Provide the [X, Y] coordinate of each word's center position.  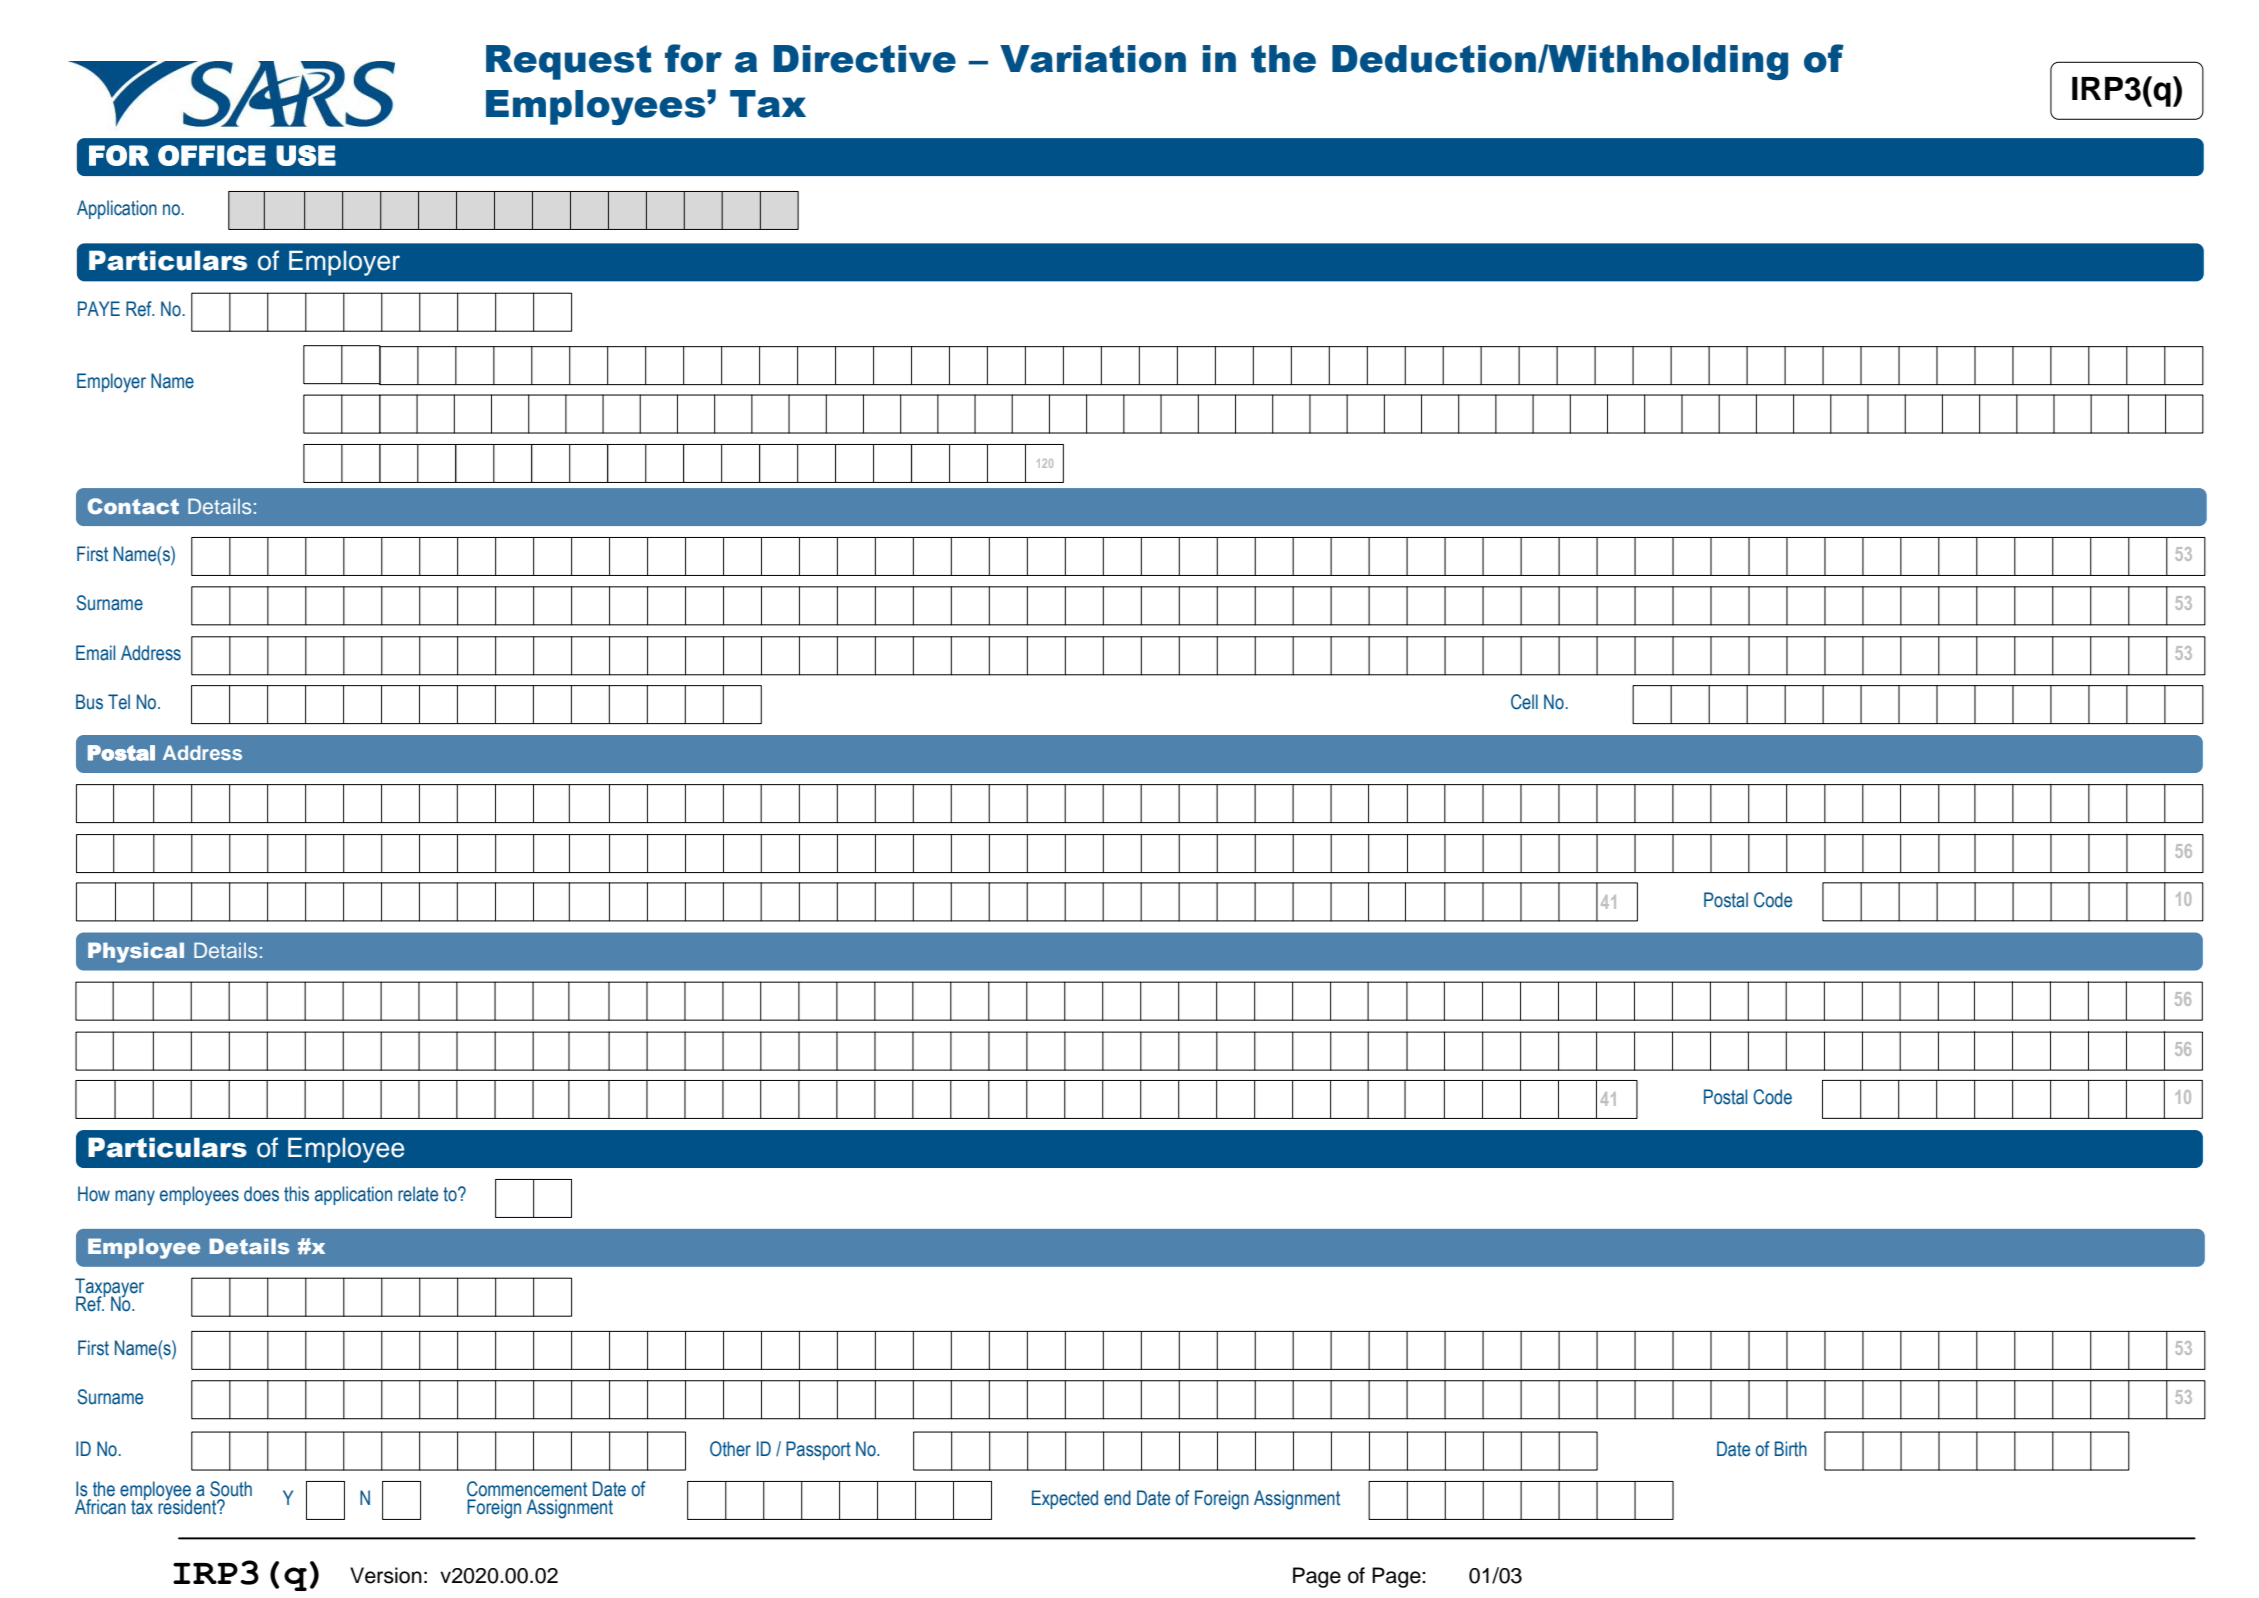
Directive [865, 59]
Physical [136, 952]
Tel [119, 702]
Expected [1065, 1499]
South [231, 1489]
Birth [1791, 1449]
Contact [133, 506]
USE [306, 155]
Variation [1093, 59]
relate [418, 1194]
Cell [1524, 702]
